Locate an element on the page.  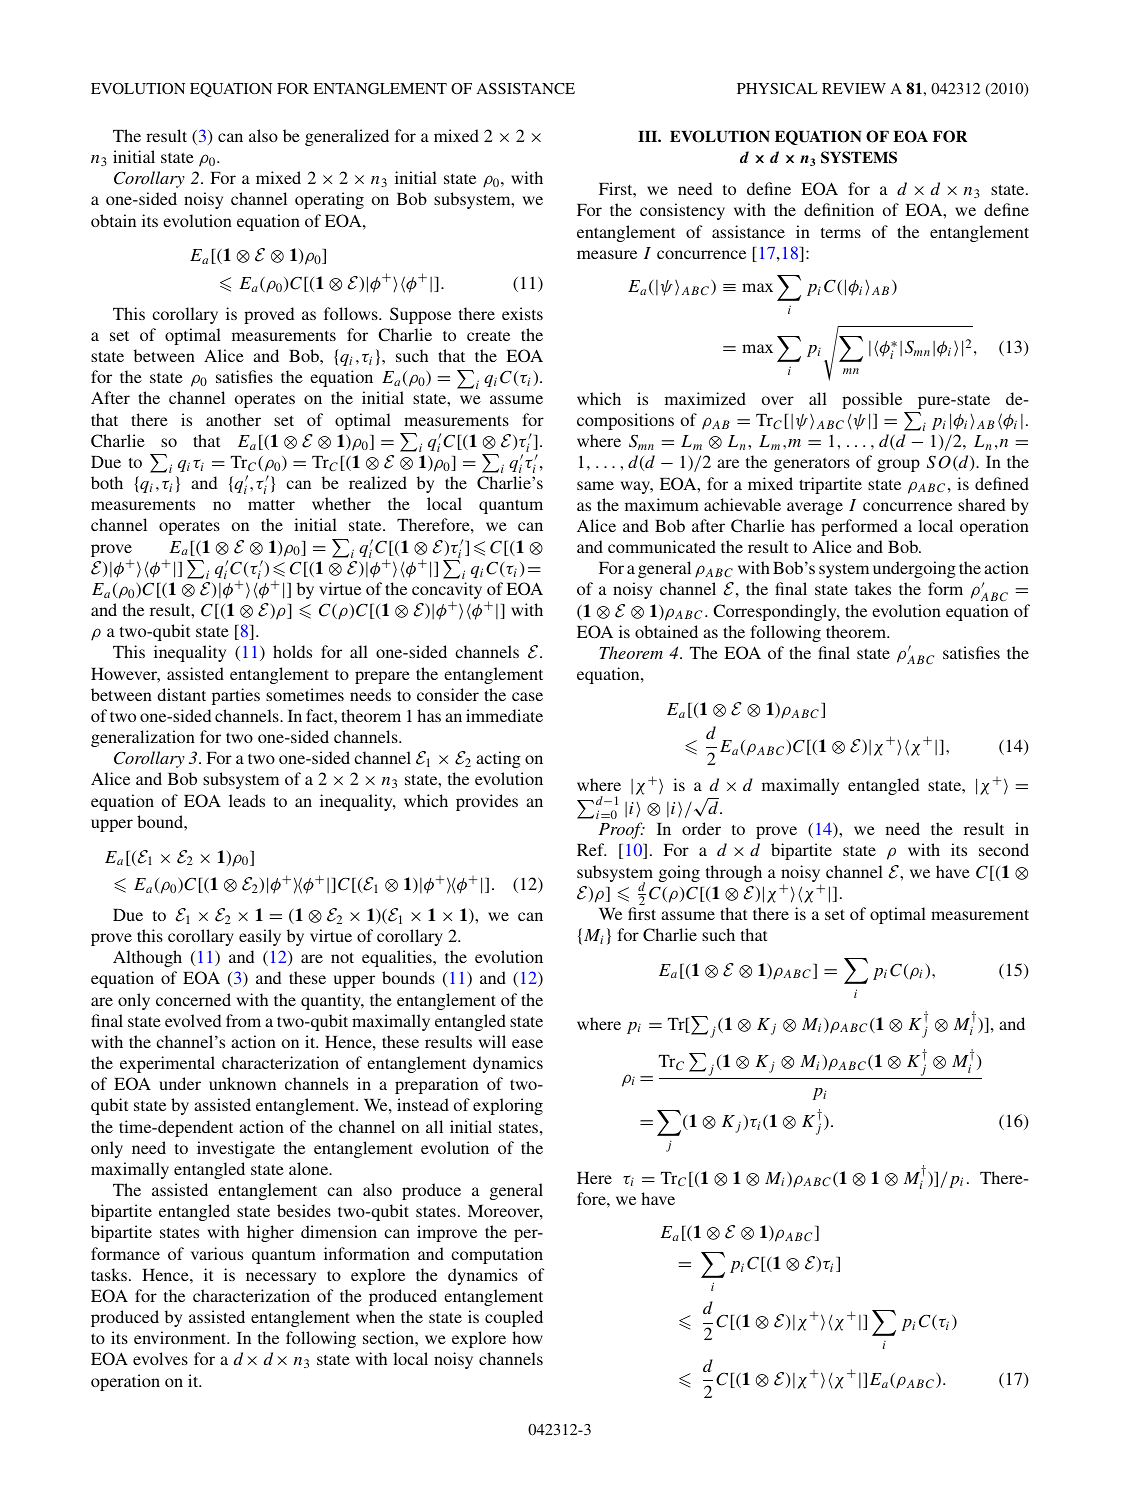
REVIEW is located at coordinates (854, 88).
